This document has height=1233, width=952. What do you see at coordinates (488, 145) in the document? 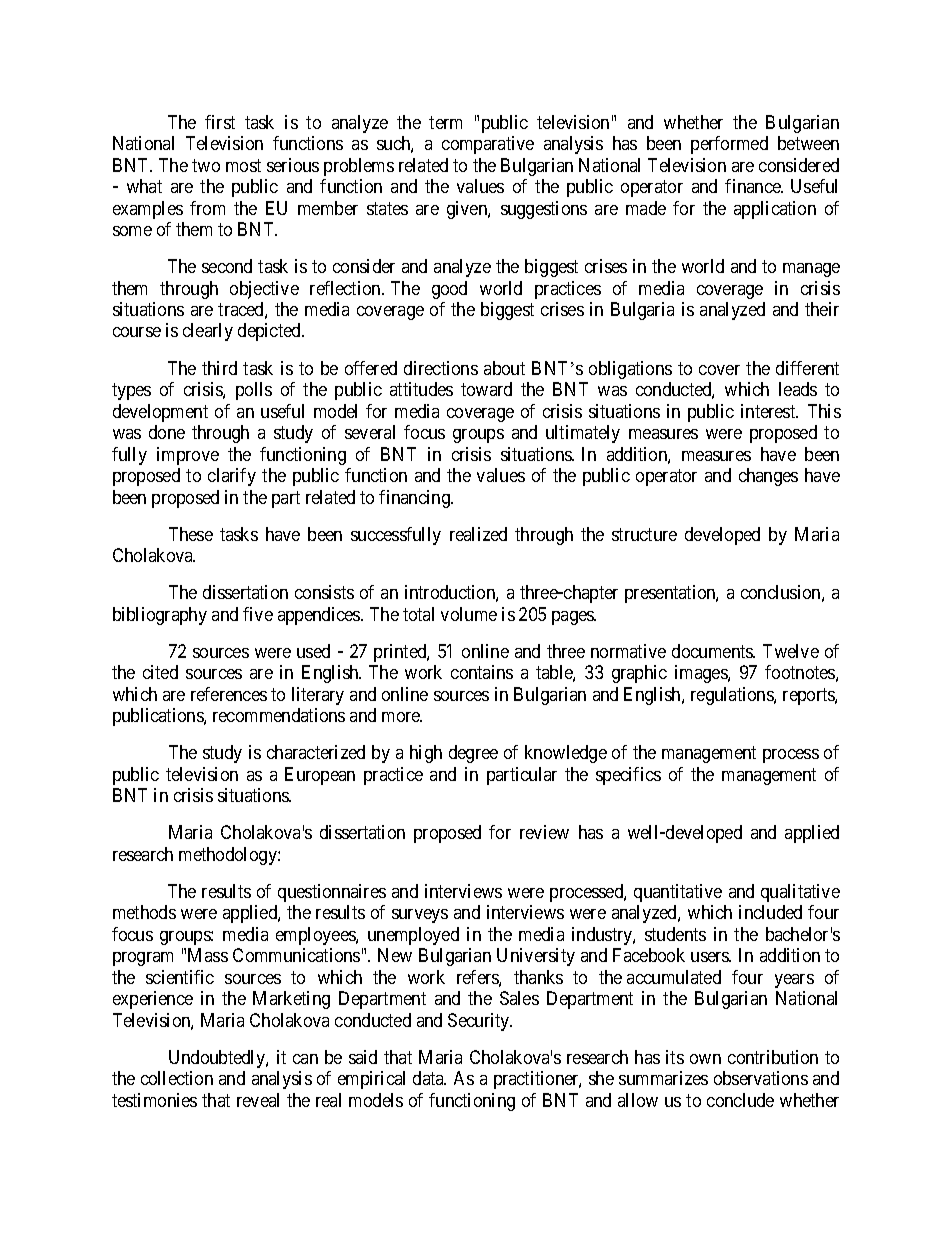
I see `comparative` at bounding box center [488, 145].
